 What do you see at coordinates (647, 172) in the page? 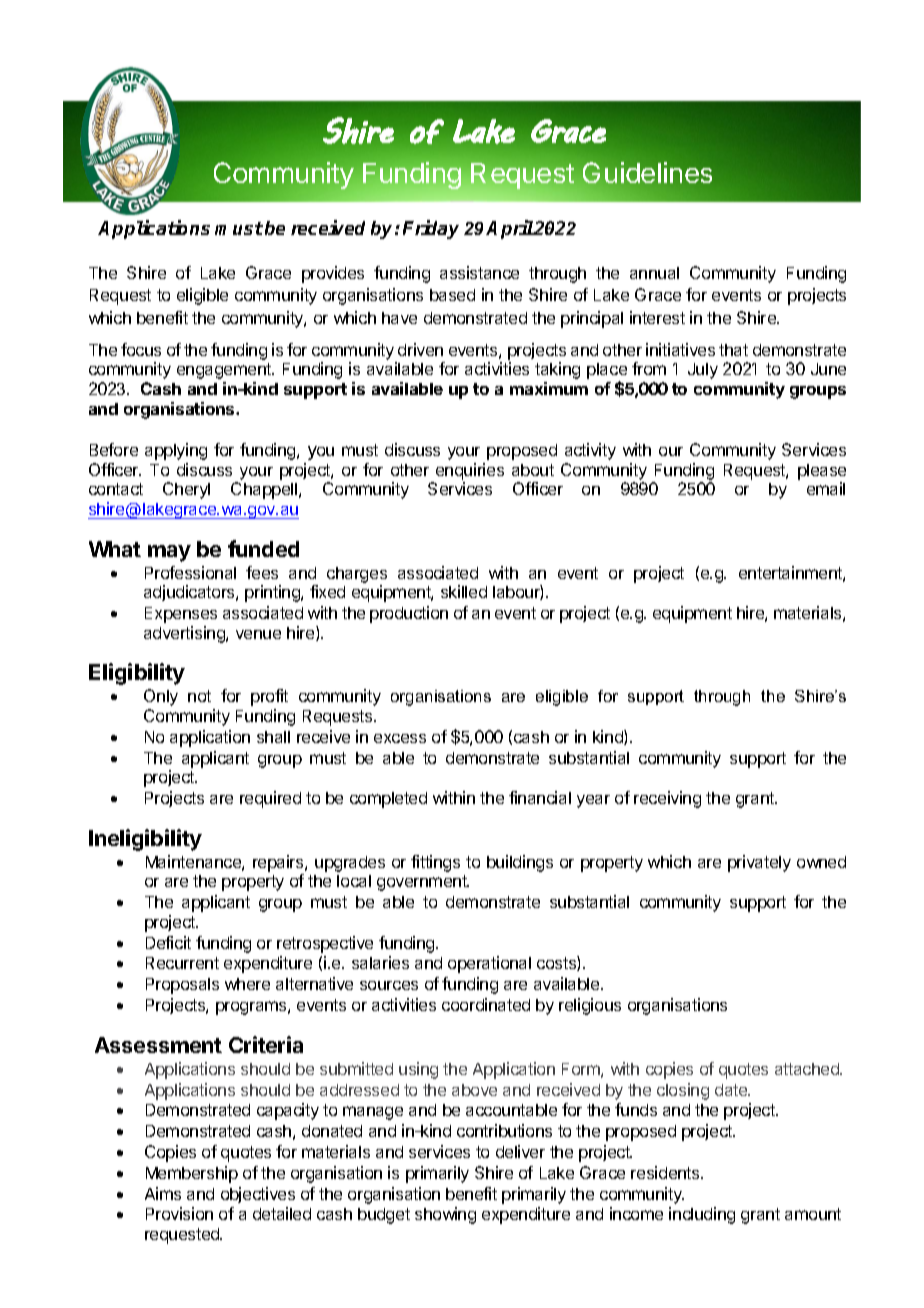
I see `Guidelines` at bounding box center [647, 172].
